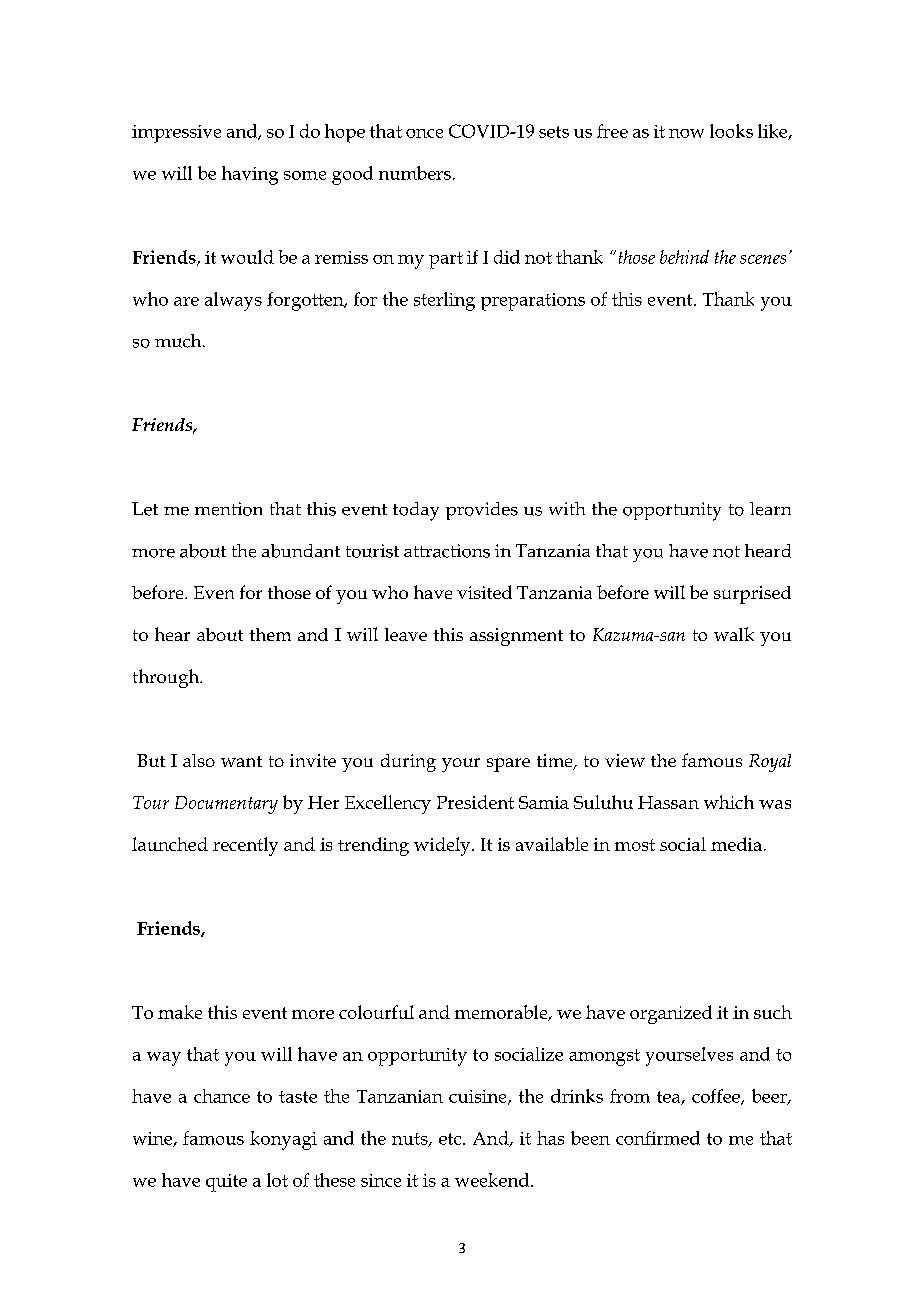 This document has width=924, height=1308. What do you see at coordinates (658, 1138) in the document?
I see `confirmed` at bounding box center [658, 1138].
